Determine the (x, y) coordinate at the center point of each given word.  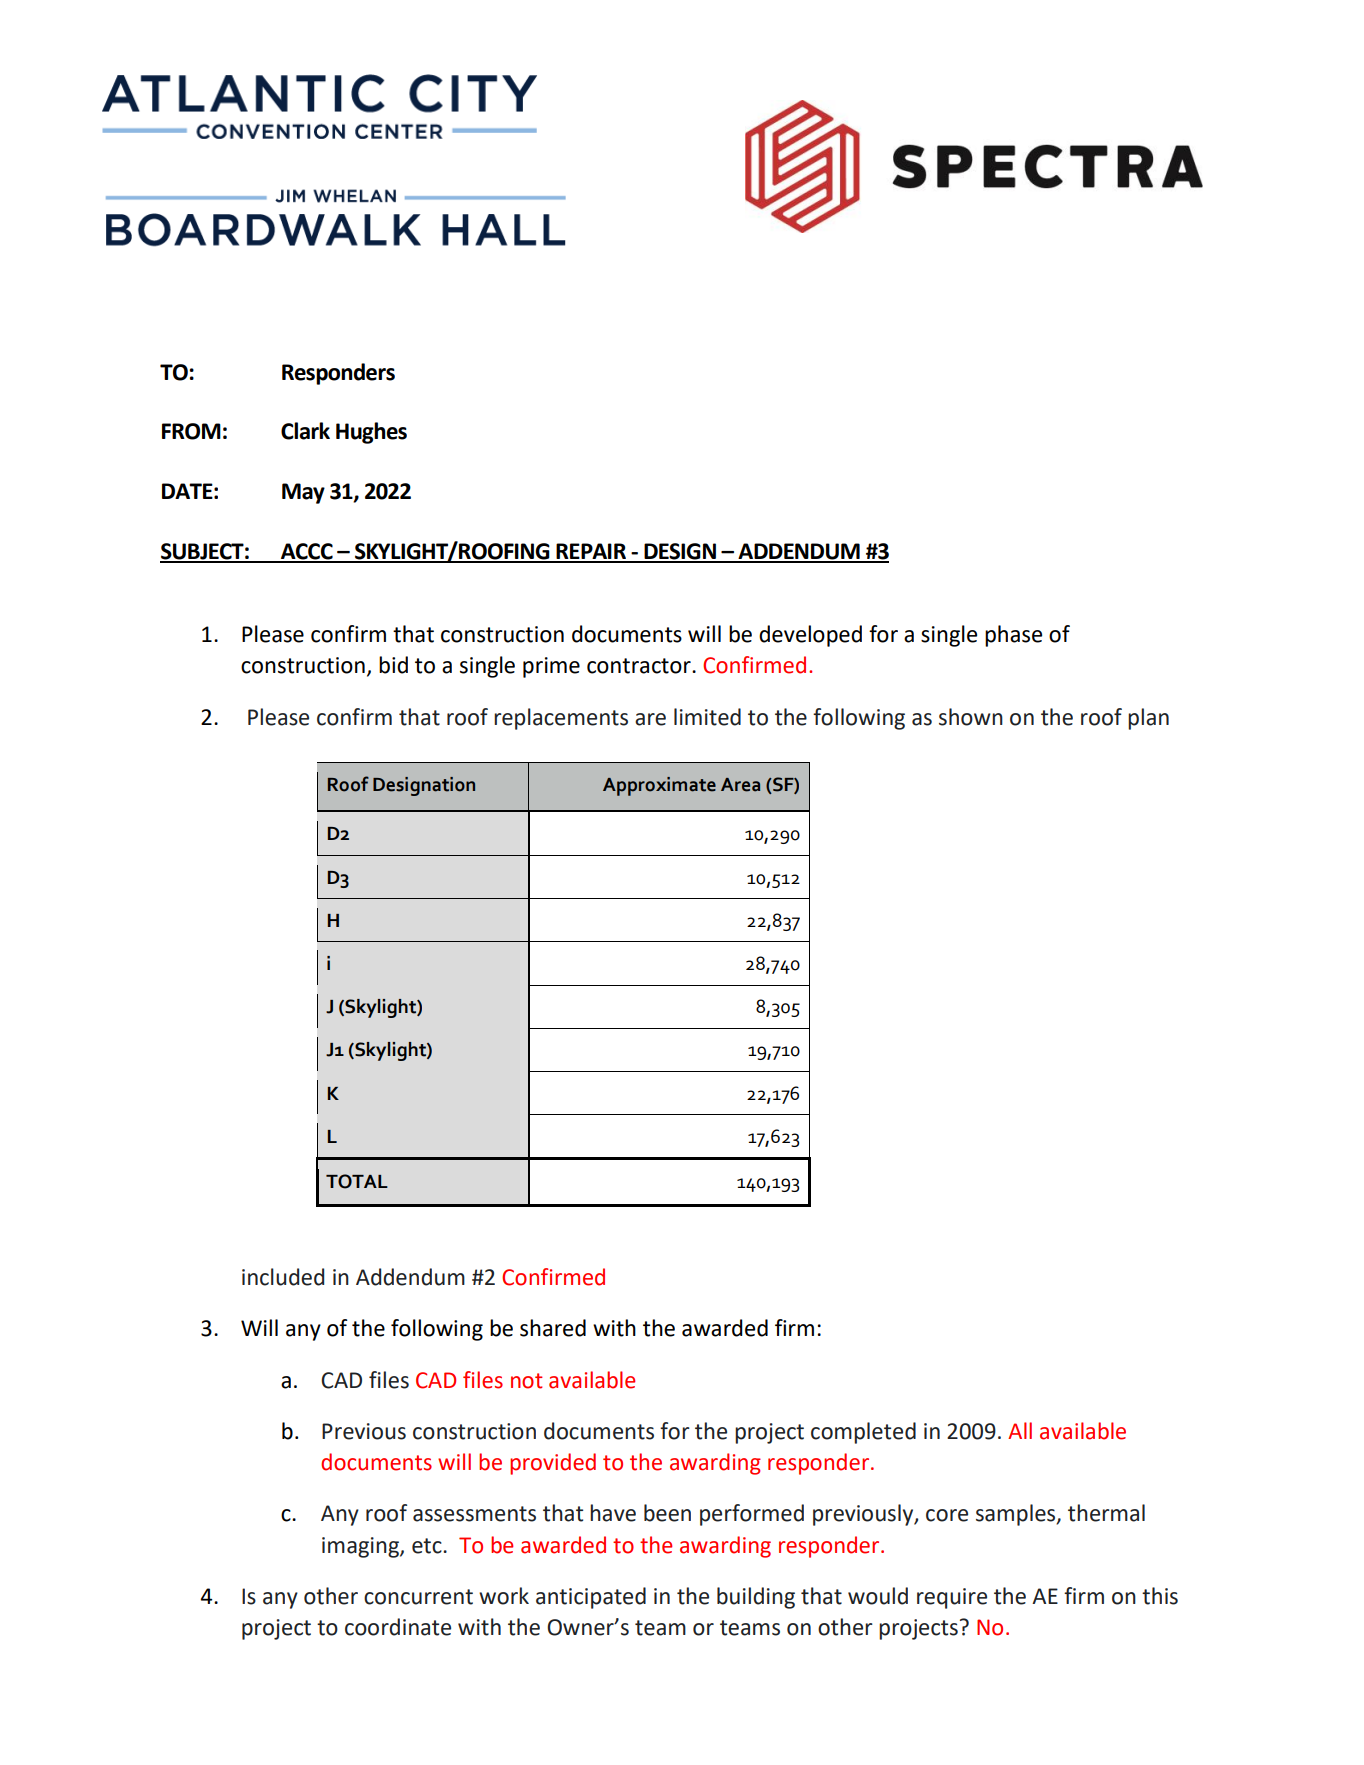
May (303, 493)
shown (971, 717)
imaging (361, 1547)
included (283, 1277)
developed (810, 636)
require (952, 1598)
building (756, 1598)
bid (393, 665)
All (1020, 1430)
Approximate (659, 786)
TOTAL (357, 1181)
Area (740, 785)
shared (553, 1328)
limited (707, 717)
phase (1013, 636)
